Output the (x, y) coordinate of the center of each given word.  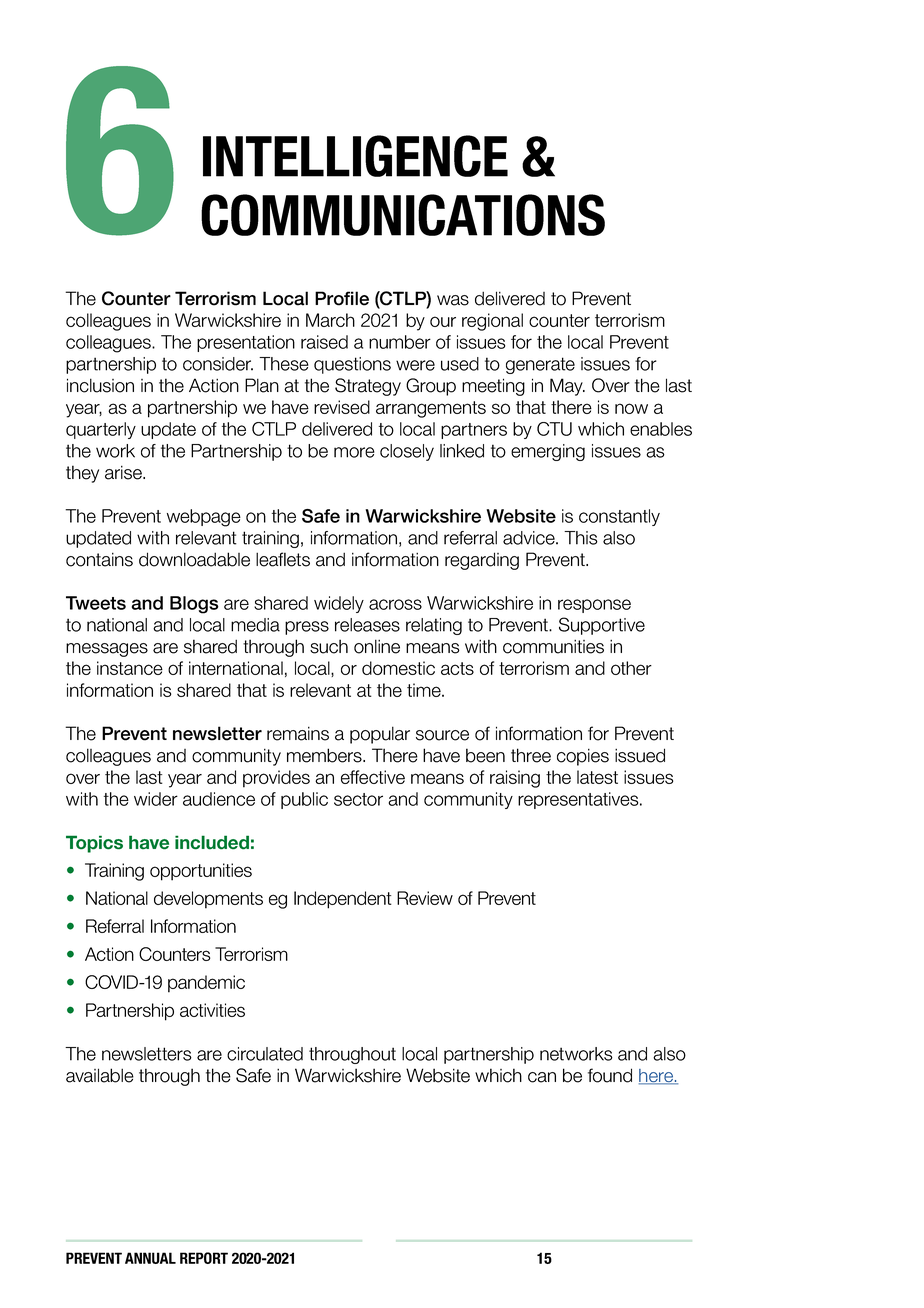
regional (492, 322)
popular (380, 735)
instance (130, 668)
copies (583, 757)
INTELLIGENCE (355, 156)
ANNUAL (150, 1258)
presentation (246, 343)
